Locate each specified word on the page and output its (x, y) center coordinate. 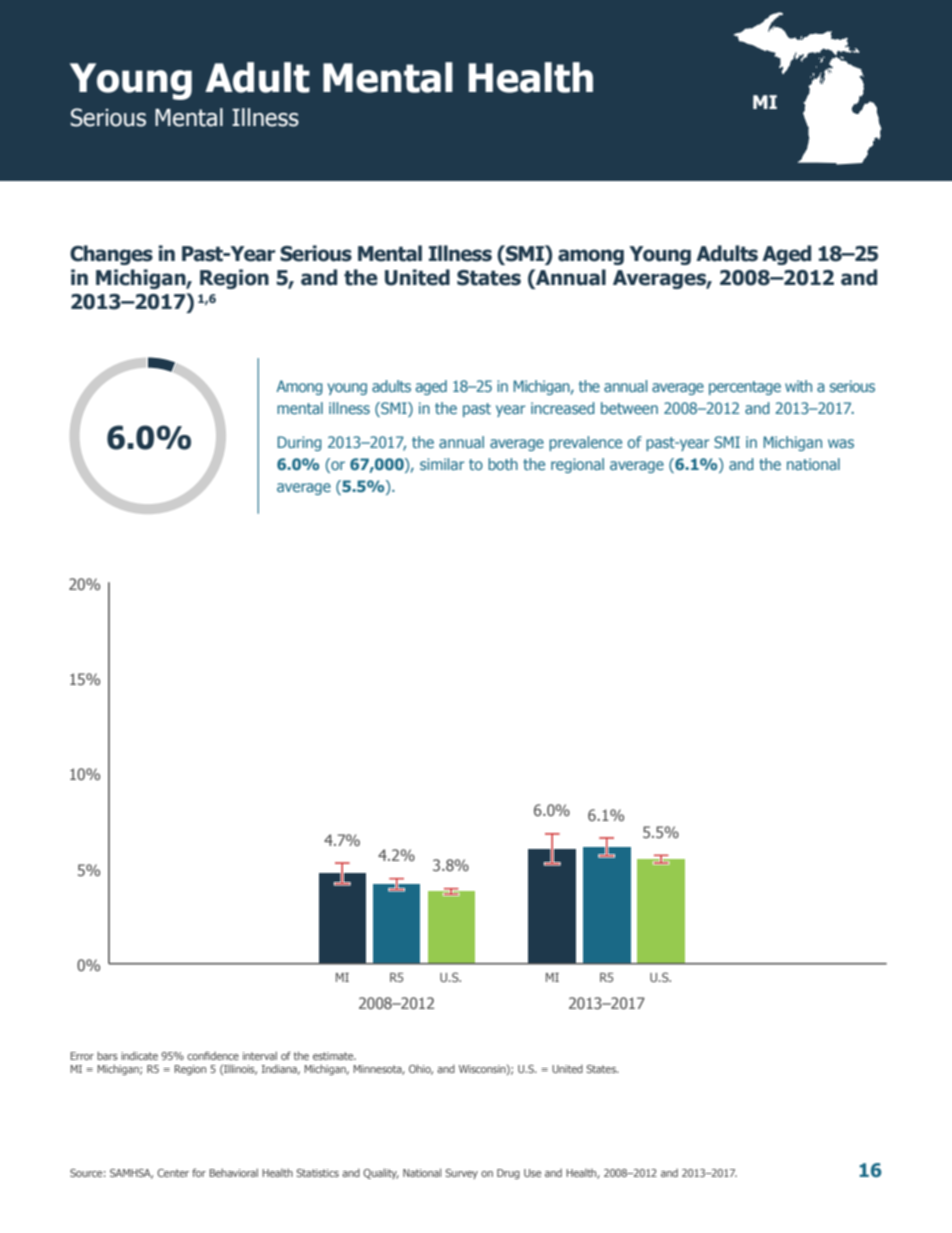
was (841, 443)
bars (107, 1056)
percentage (745, 388)
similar (442, 464)
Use (532, 1173)
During (300, 443)
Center (173, 1173)
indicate (139, 1056)
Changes (111, 255)
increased (563, 408)
